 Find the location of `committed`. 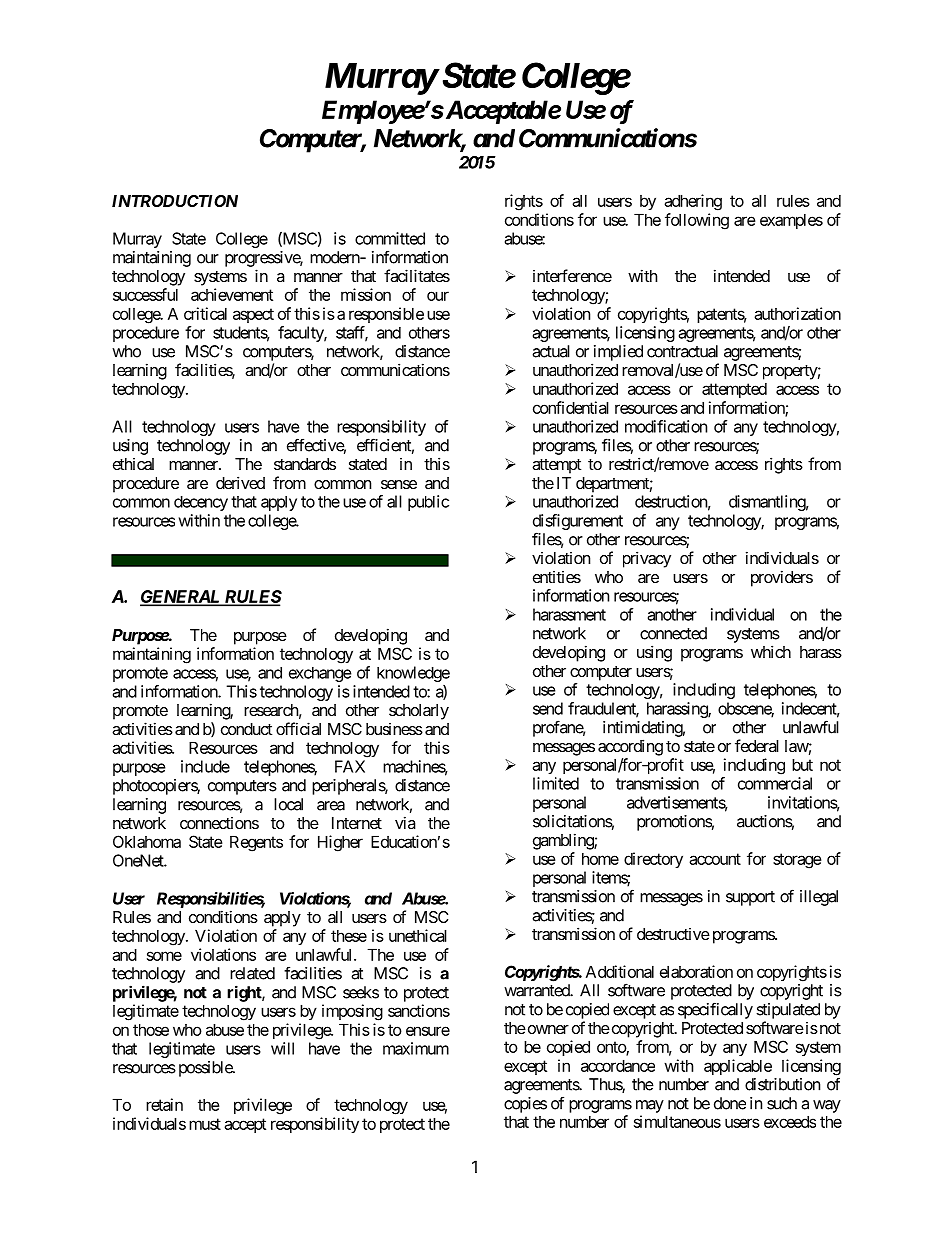

committed is located at coordinates (390, 238).
